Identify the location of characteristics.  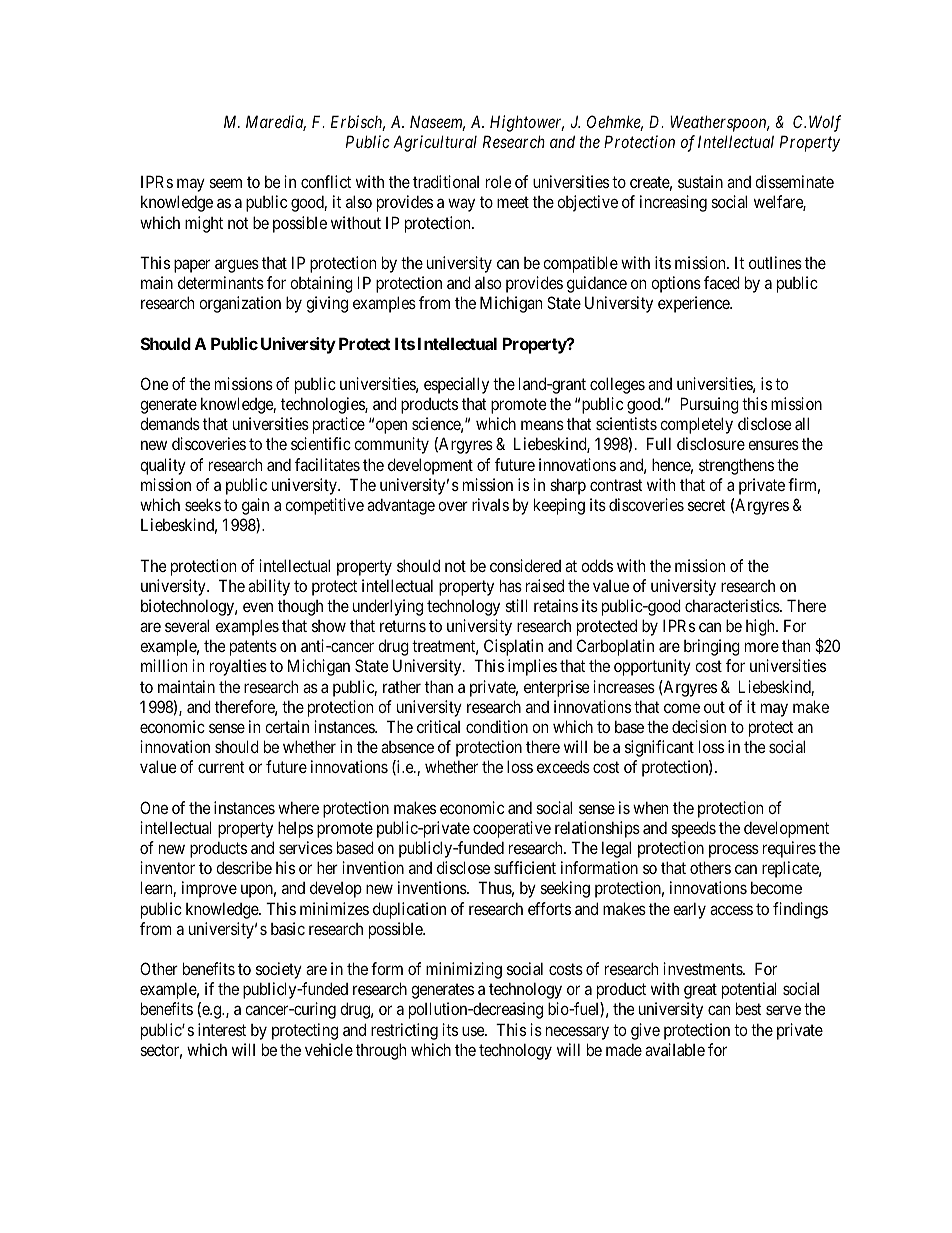
(733, 605).
